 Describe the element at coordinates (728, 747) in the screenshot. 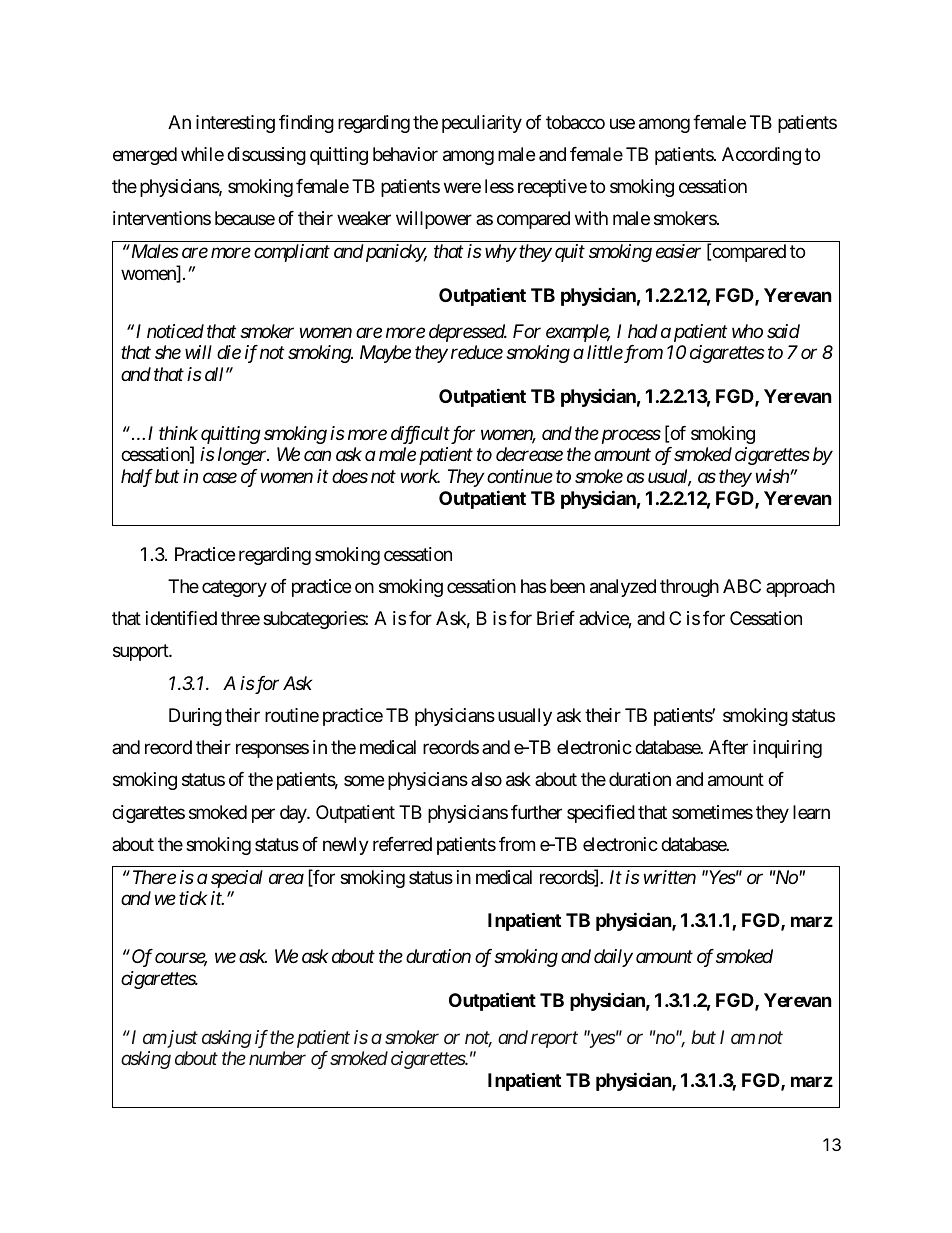

I see `After` at that location.
